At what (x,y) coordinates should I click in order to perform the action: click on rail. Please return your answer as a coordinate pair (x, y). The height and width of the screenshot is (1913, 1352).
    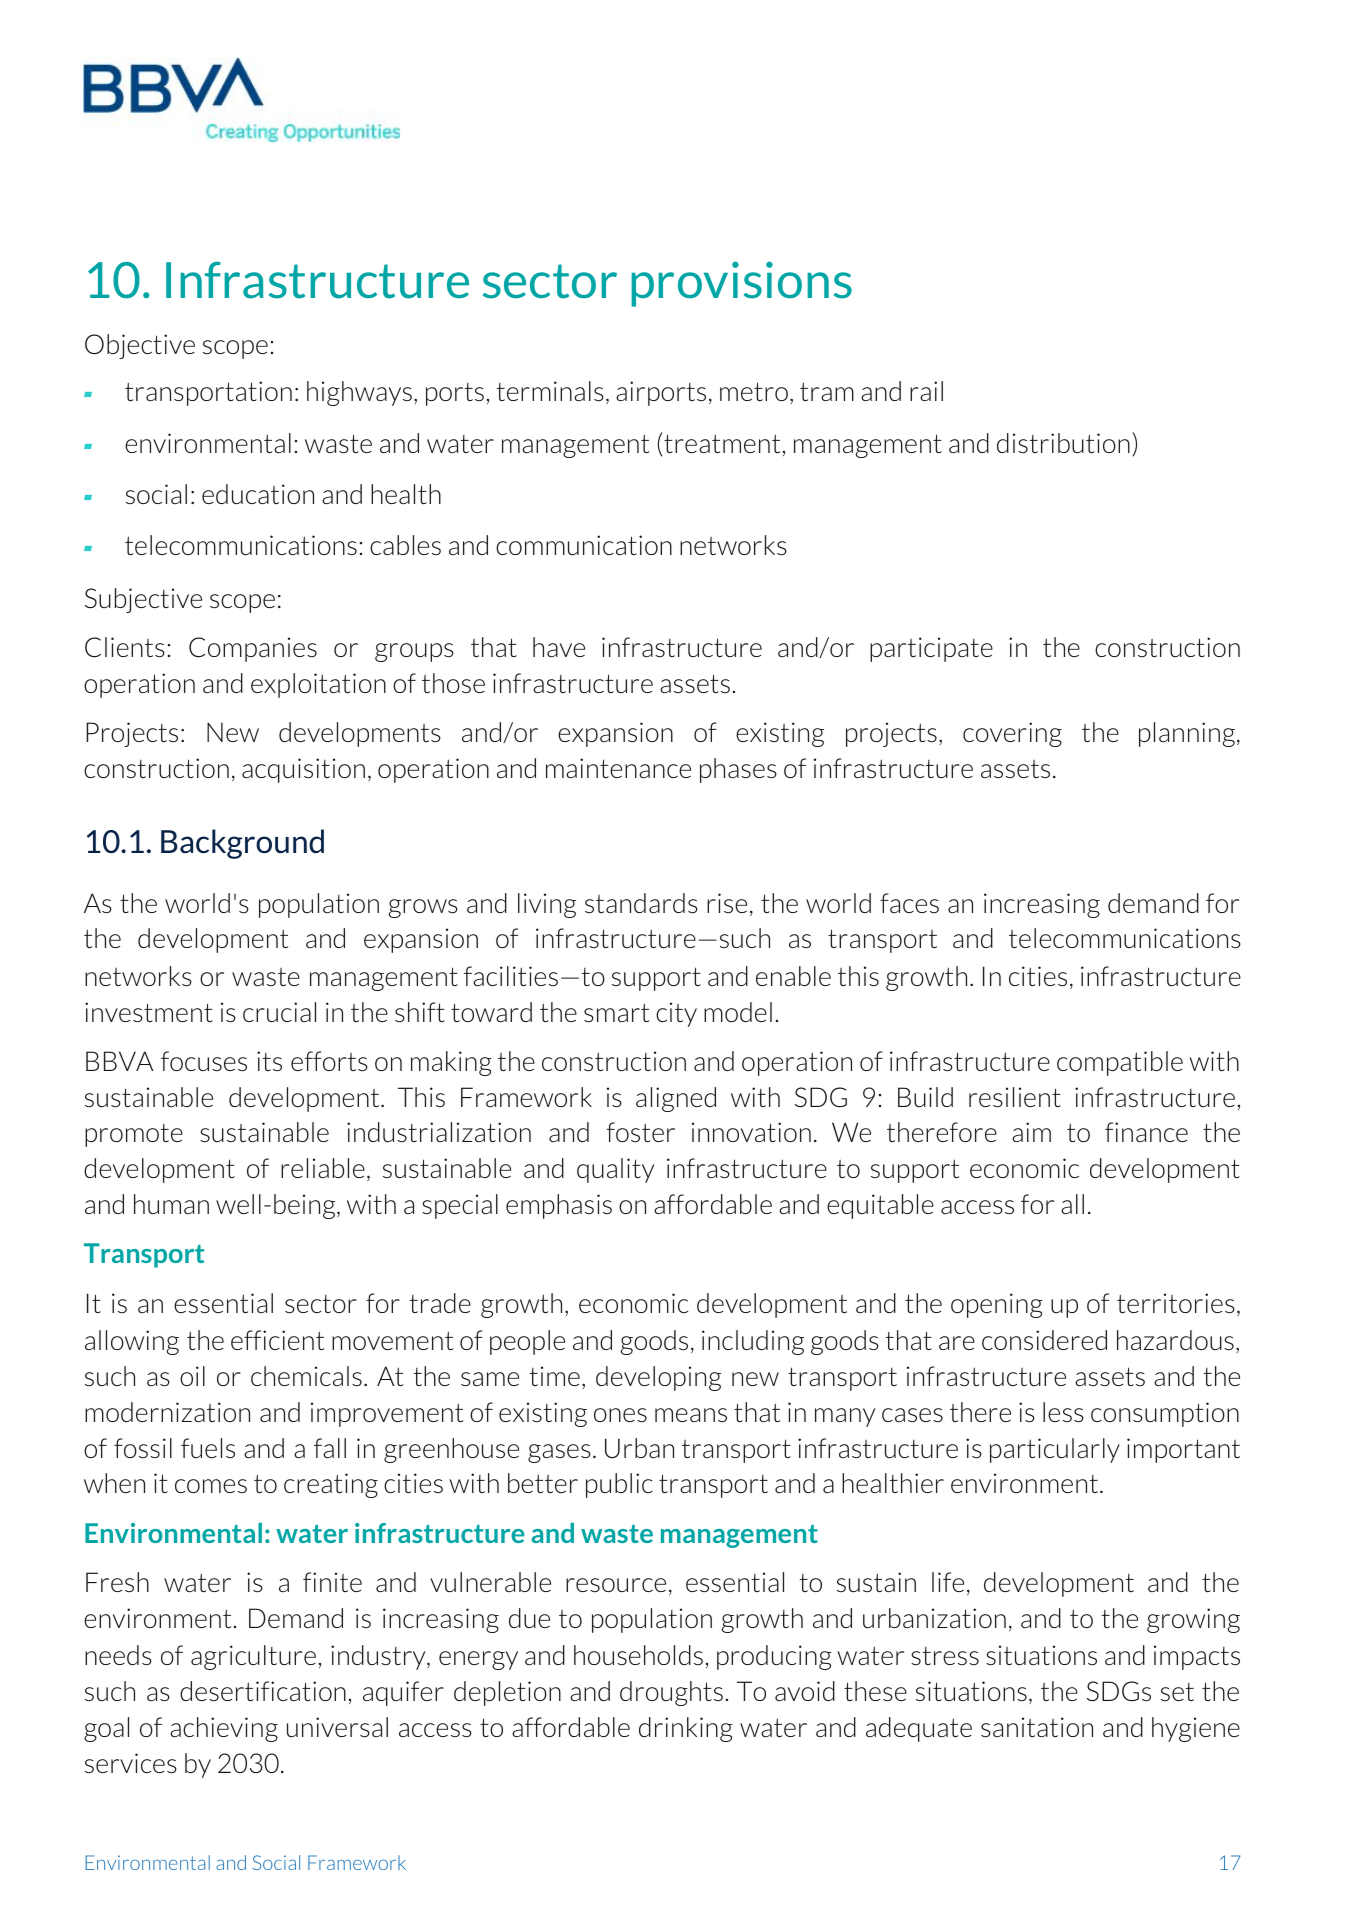
    Looking at the image, I should click on (926, 391).
